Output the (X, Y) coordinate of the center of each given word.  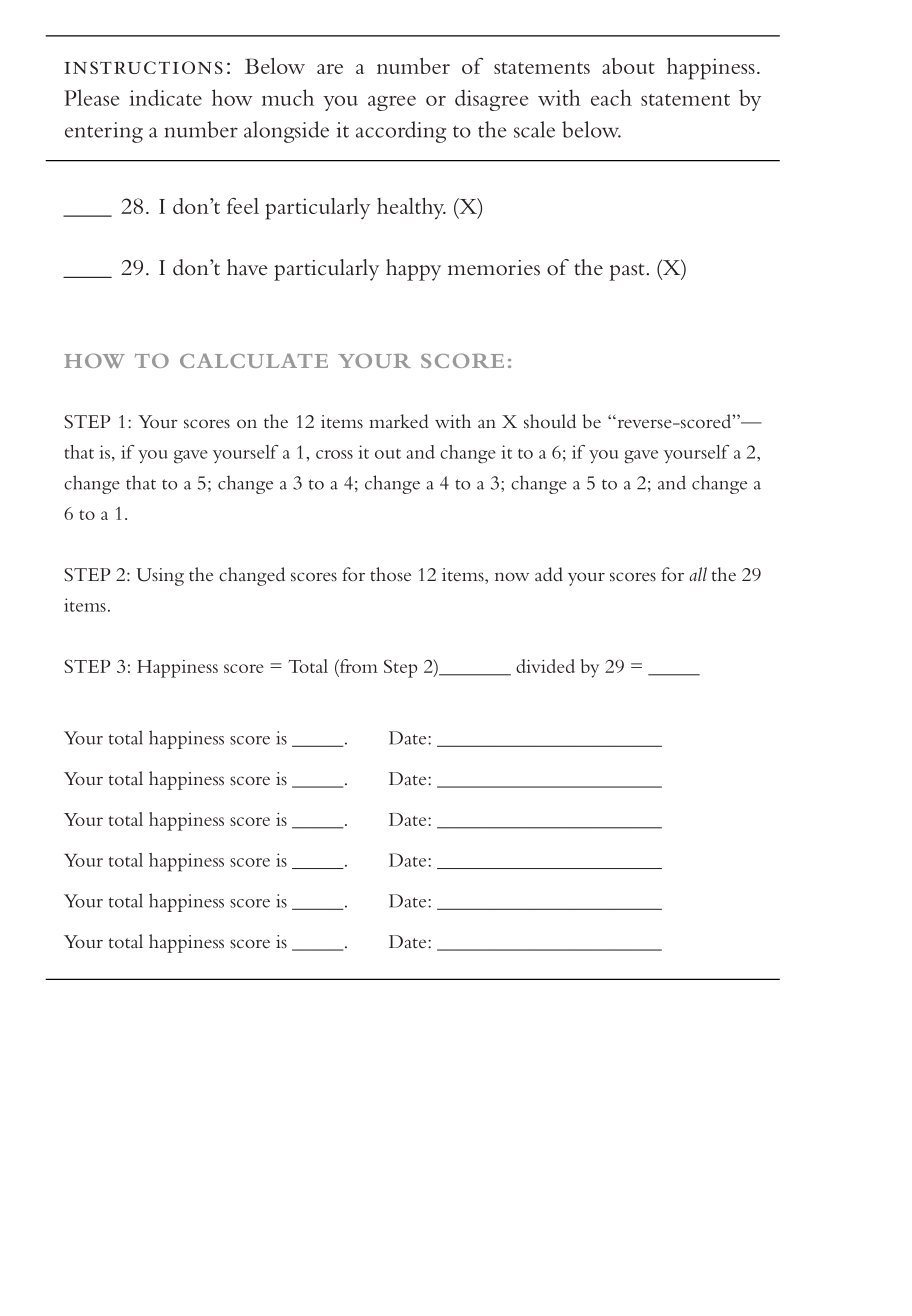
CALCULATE (254, 361)
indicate (165, 97)
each (611, 97)
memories (494, 268)
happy (413, 270)
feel (243, 206)
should (550, 421)
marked (399, 421)
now (512, 576)
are (330, 69)
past (628, 272)
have (247, 267)
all (698, 574)
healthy (411, 208)
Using (160, 577)
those (390, 574)
